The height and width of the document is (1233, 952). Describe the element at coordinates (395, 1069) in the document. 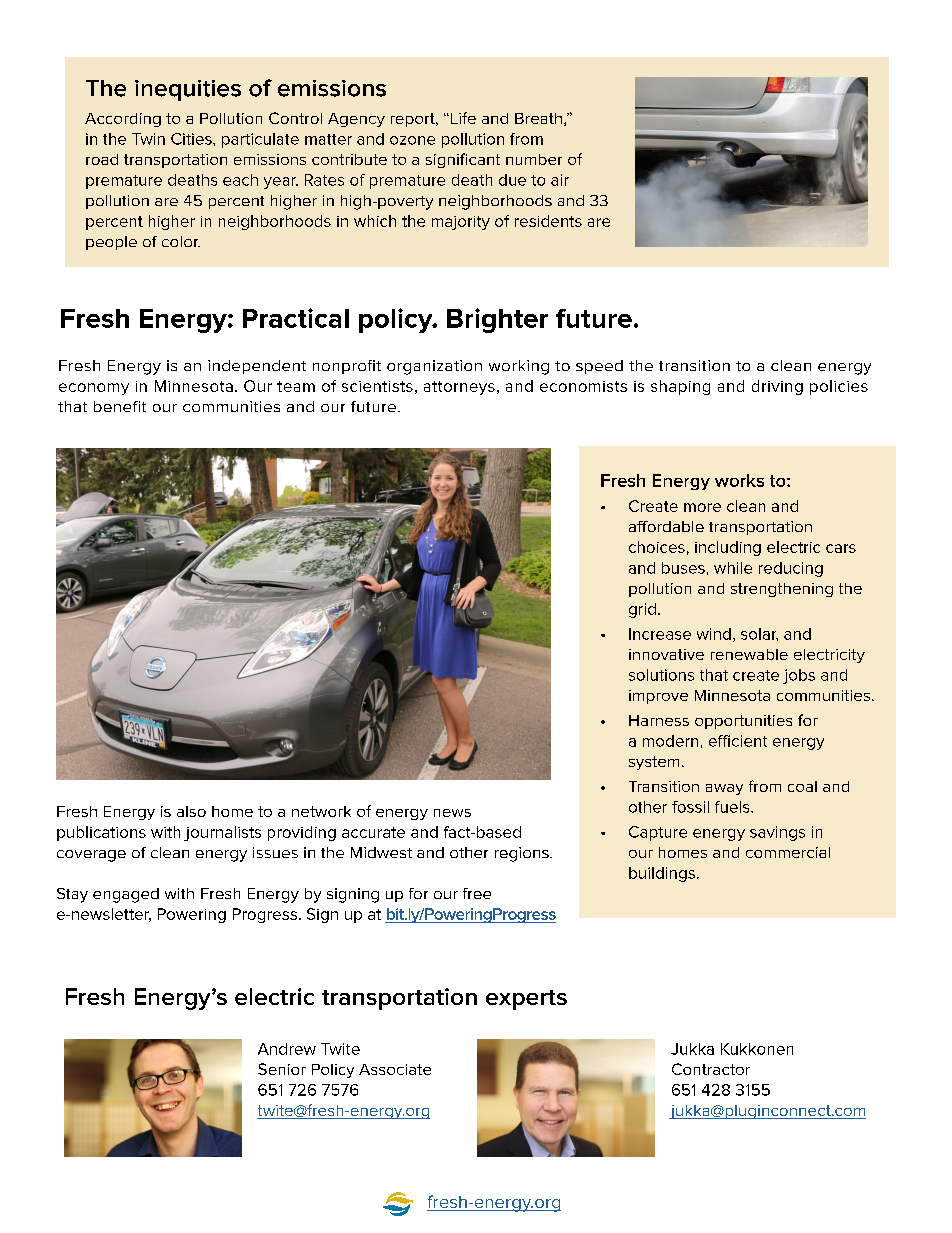

I see `Associate` at that location.
